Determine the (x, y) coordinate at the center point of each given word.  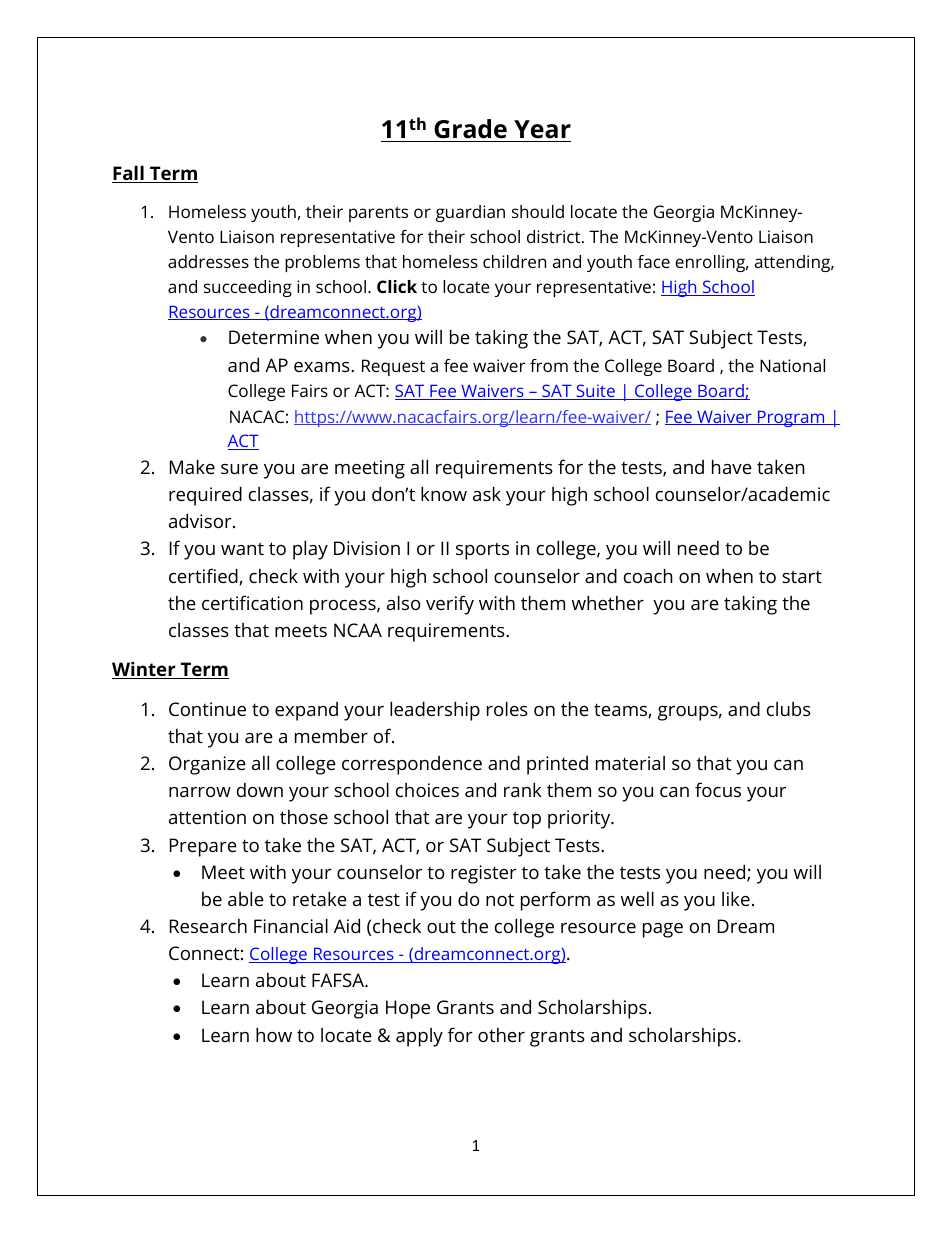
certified (204, 576)
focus (718, 789)
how (274, 1034)
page (663, 930)
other (501, 1035)
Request (393, 367)
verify (450, 605)
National (792, 365)
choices (427, 790)
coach (648, 575)
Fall (129, 174)
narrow (200, 792)
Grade (470, 129)
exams (323, 367)
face (654, 261)
